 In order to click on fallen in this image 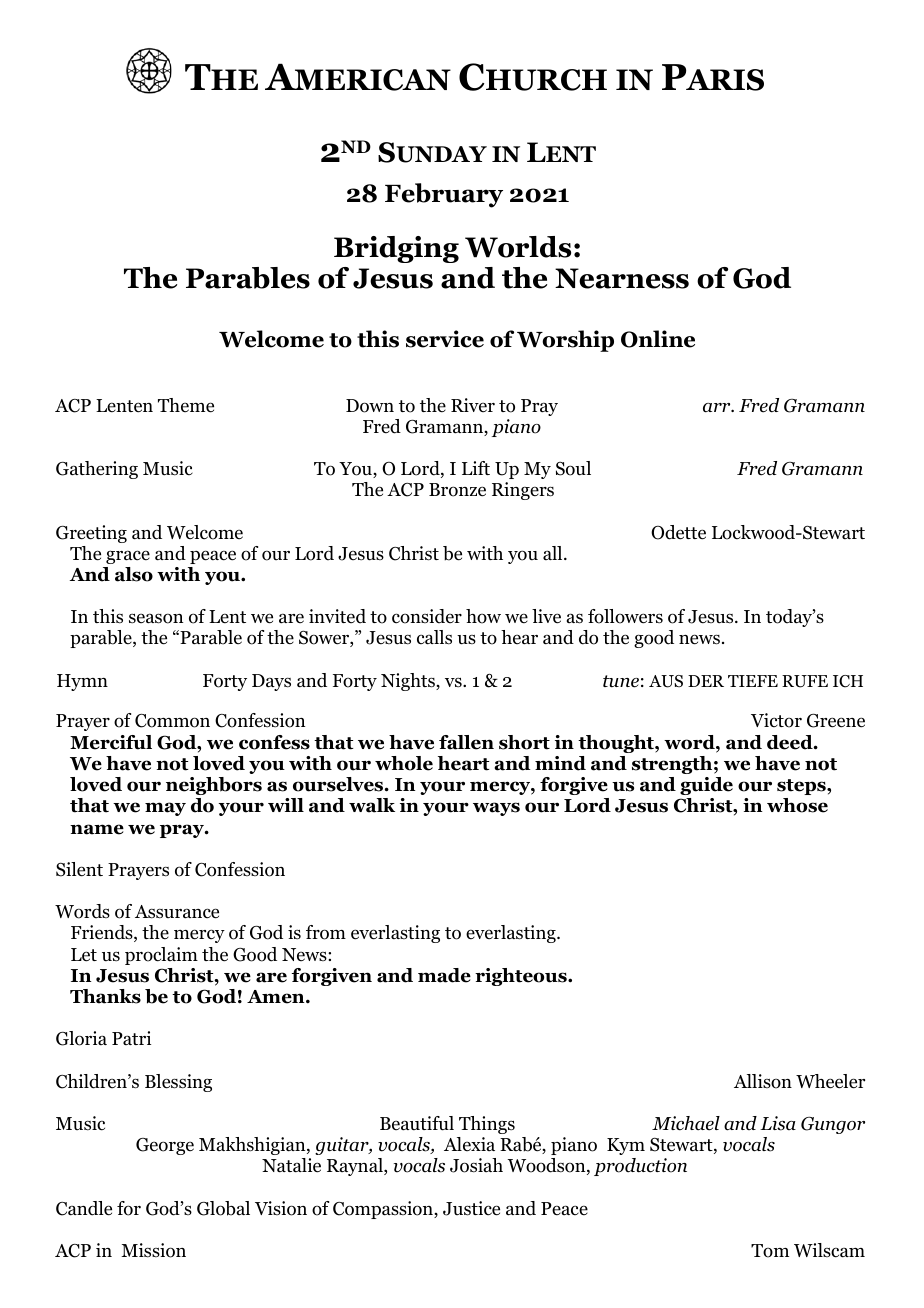, I will do `click(466, 742)`.
